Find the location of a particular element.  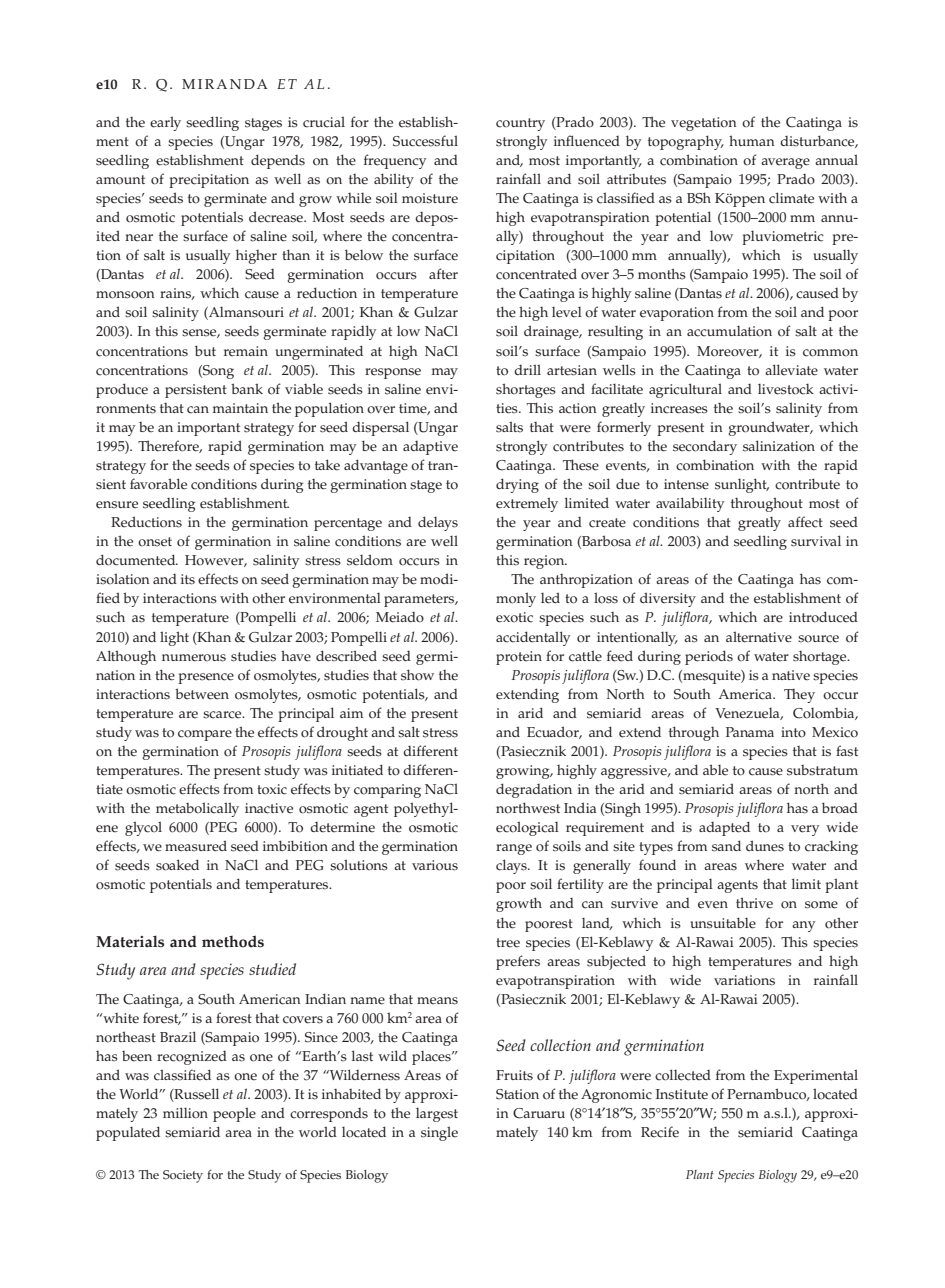

single is located at coordinates (439, 1133).
